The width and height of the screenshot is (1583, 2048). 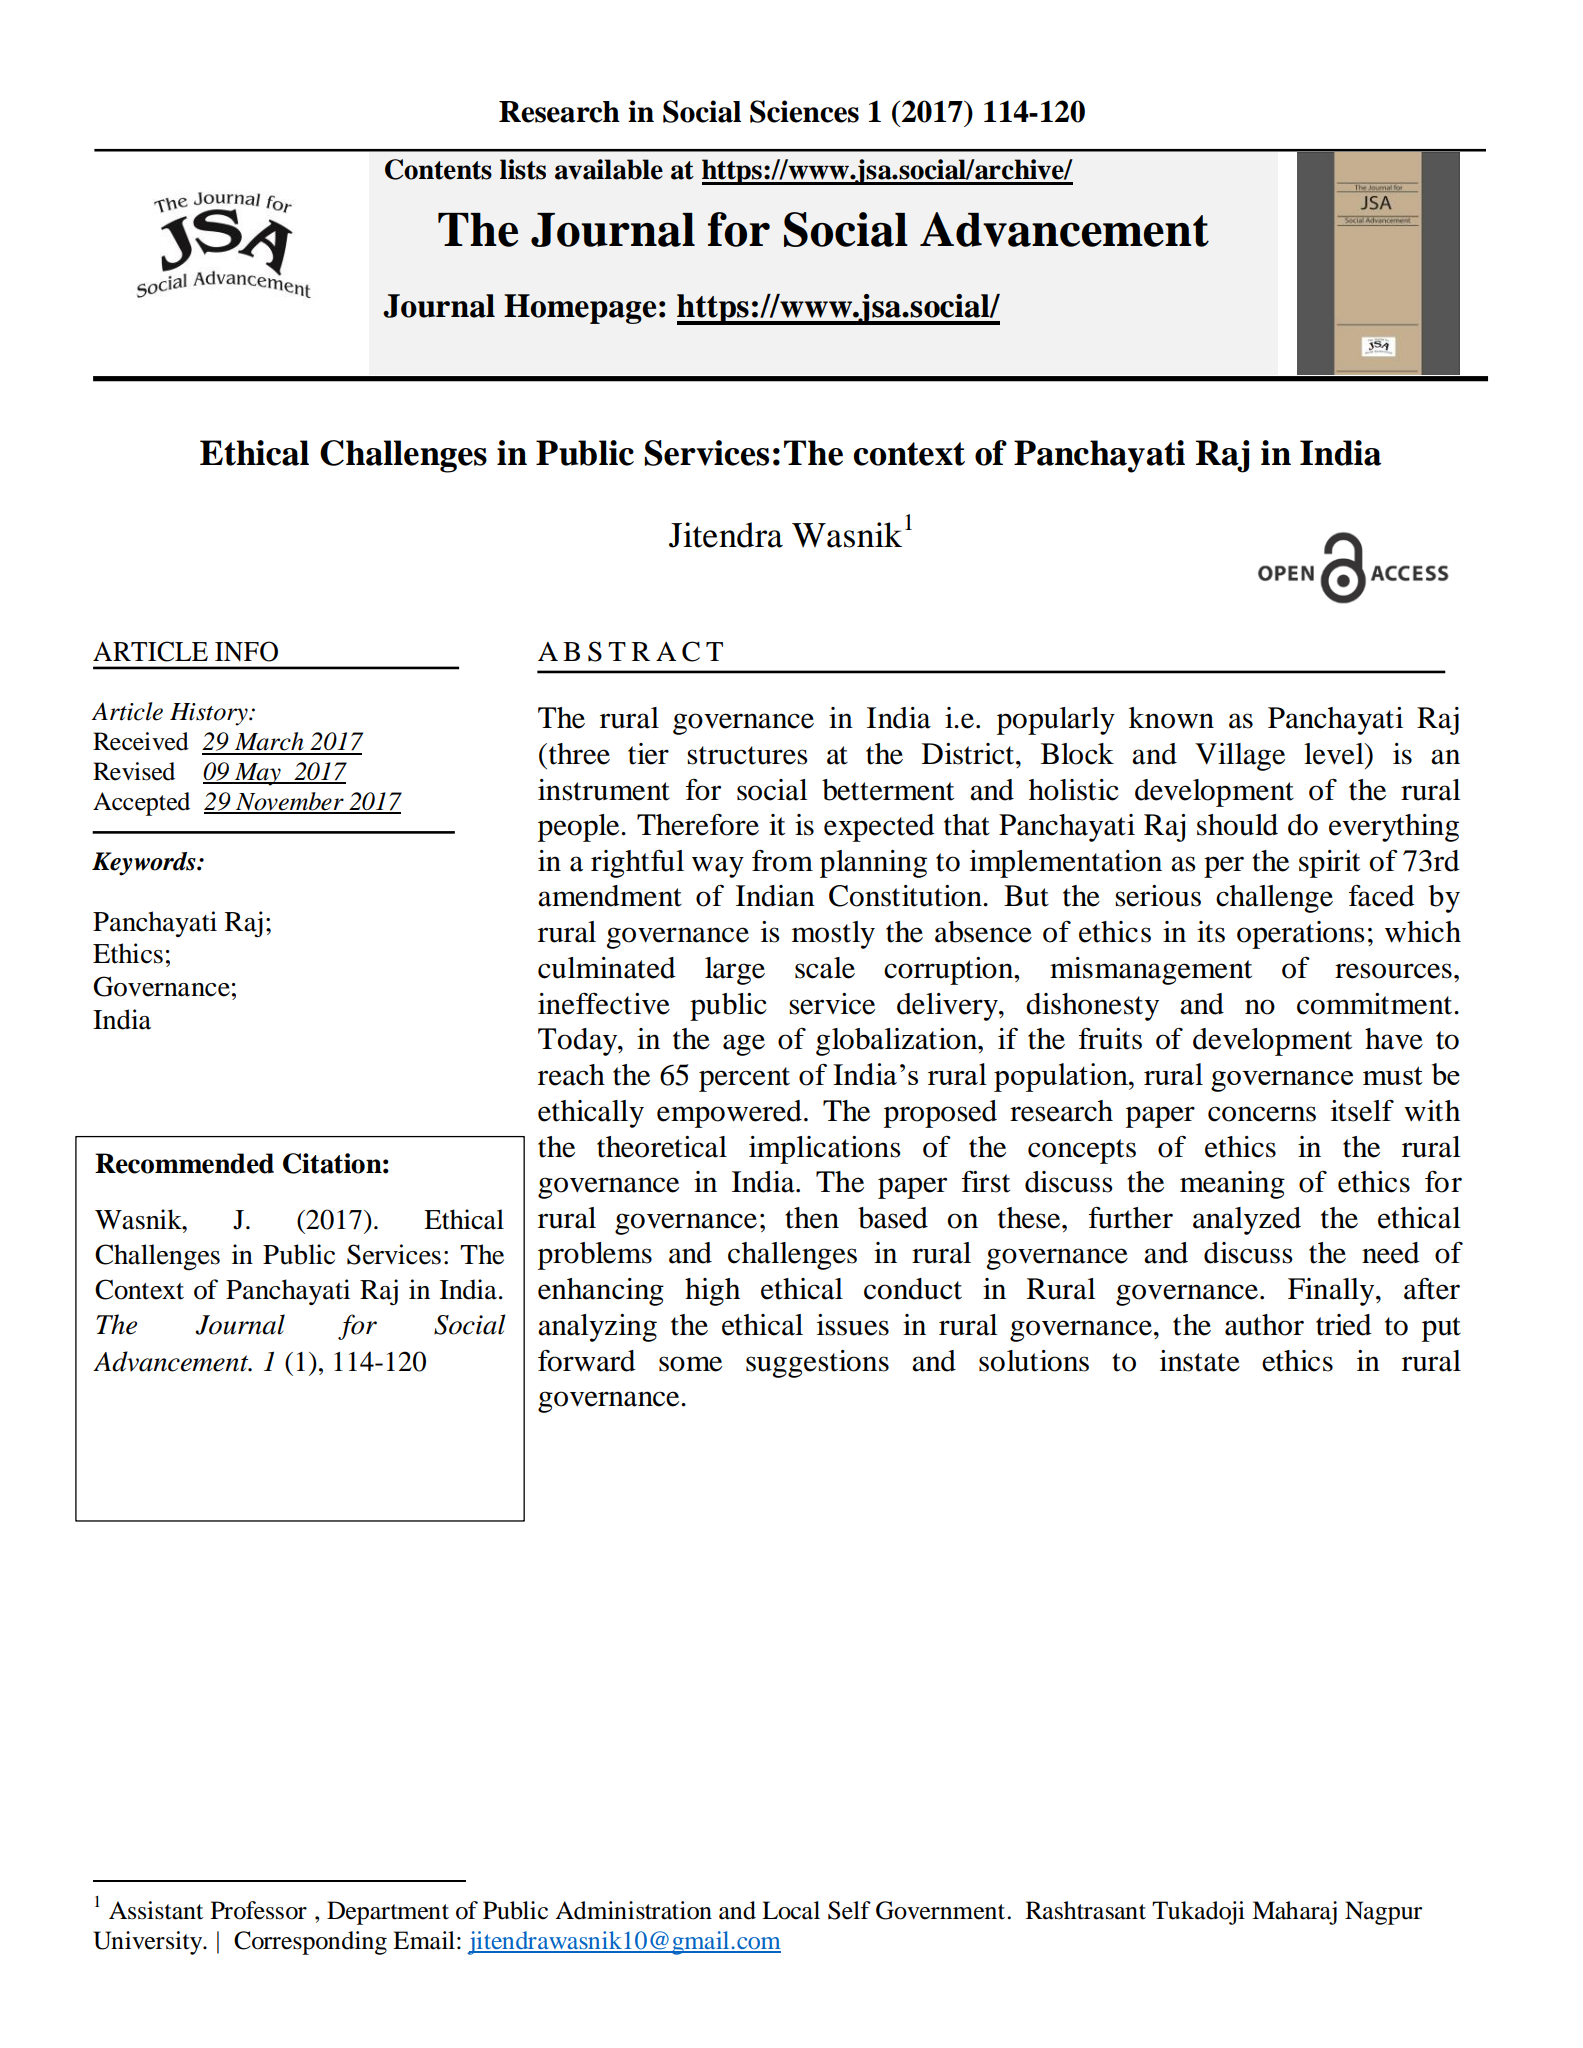 I want to click on commitment, so click(x=1376, y=1004).
